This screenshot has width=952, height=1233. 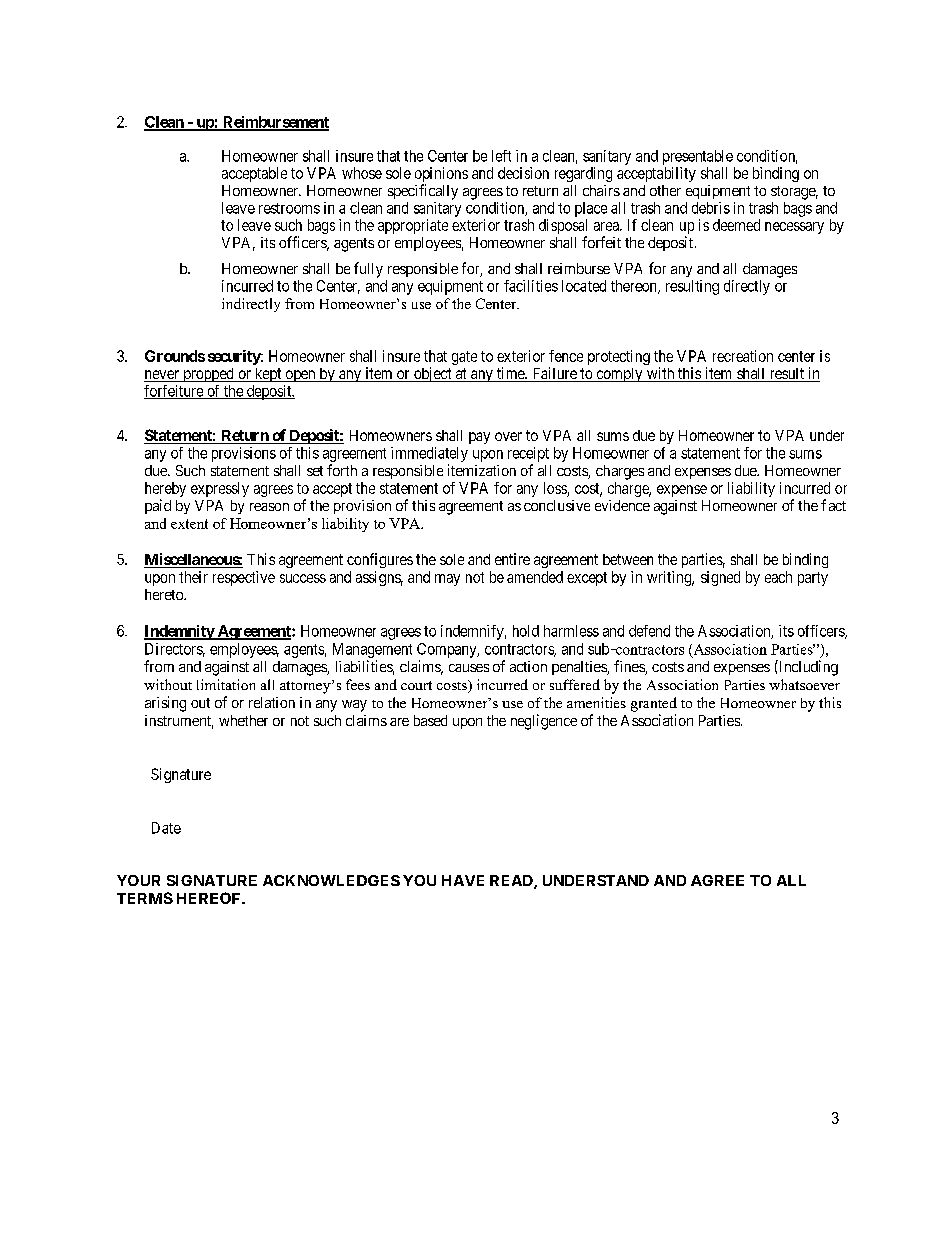 What do you see at coordinates (743, 356) in the screenshot?
I see `recreation` at bounding box center [743, 356].
